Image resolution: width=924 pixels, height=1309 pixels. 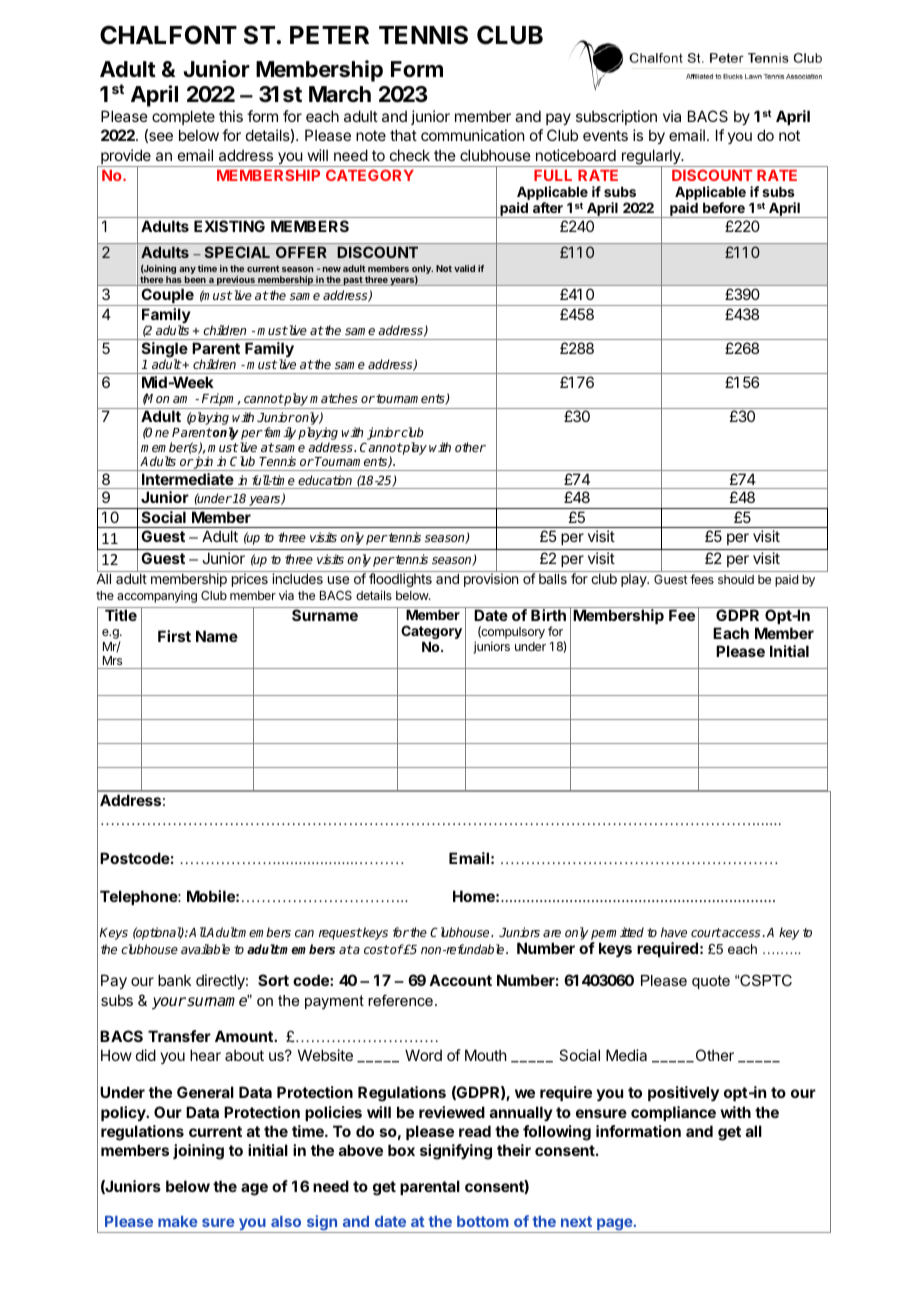 What do you see at coordinates (174, 636) in the screenshot?
I see `First` at bounding box center [174, 636].
